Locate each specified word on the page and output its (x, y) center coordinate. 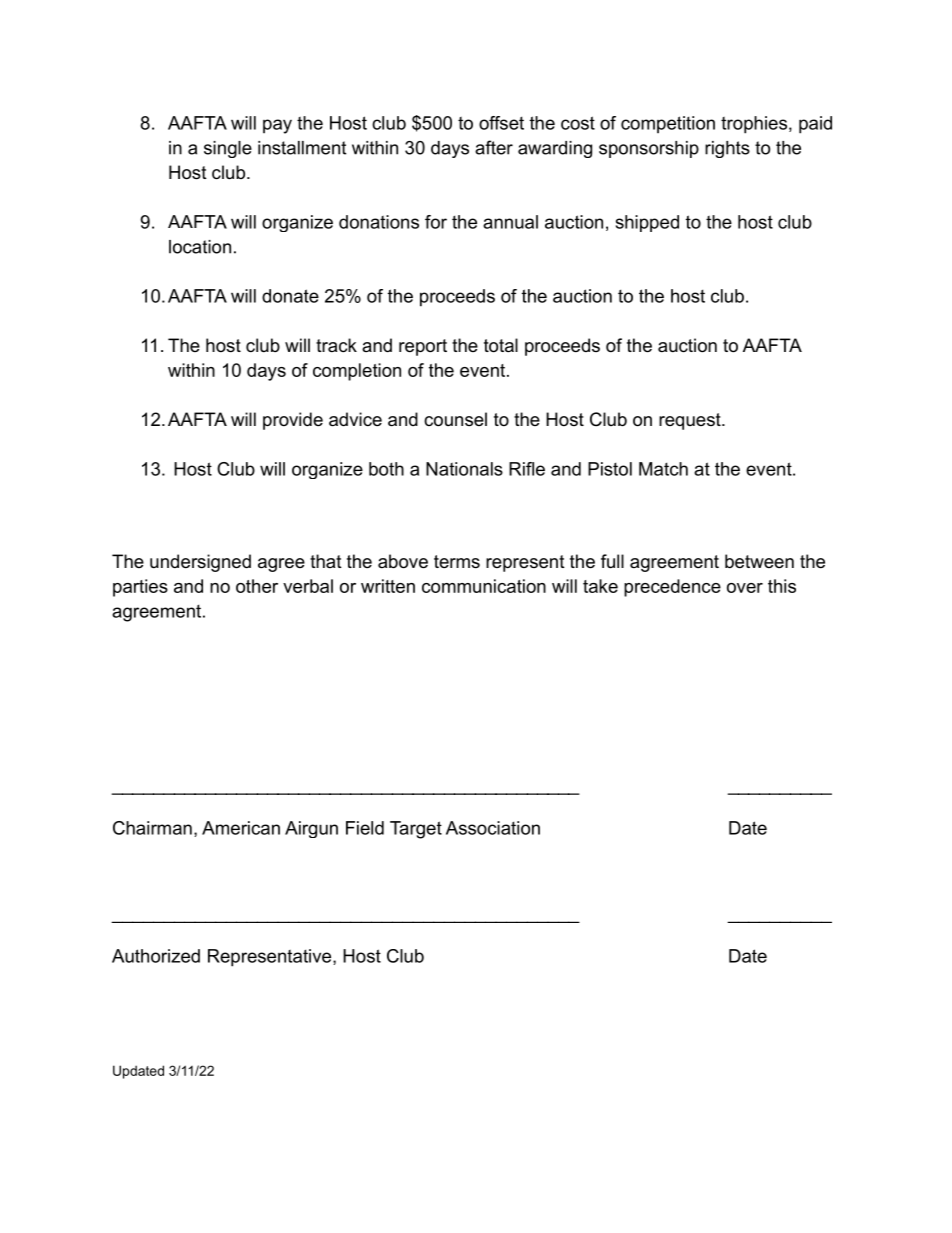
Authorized (156, 956)
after (494, 147)
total (501, 345)
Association (493, 828)
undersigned (200, 563)
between (759, 561)
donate (290, 296)
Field (365, 828)
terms (457, 561)
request (691, 421)
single (228, 149)
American (241, 828)
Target (416, 830)
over (745, 588)
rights (727, 149)
